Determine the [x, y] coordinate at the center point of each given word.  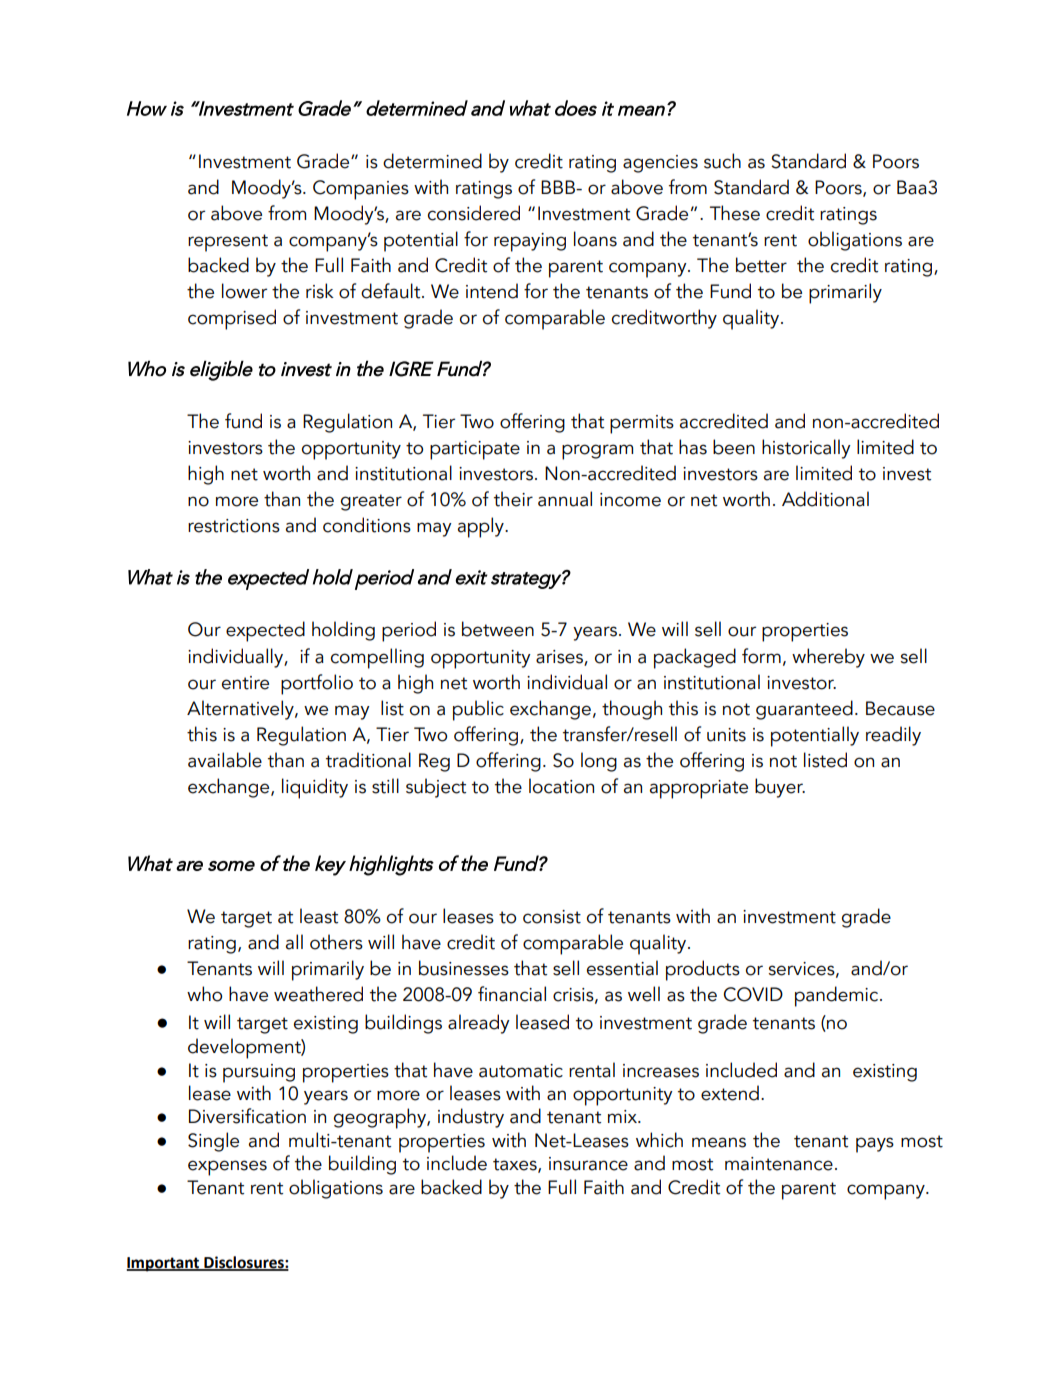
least [319, 916]
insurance [588, 1164]
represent [228, 243]
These [735, 213]
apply [482, 527]
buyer [780, 788]
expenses [227, 1168]
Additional [825, 499]
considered [474, 213]
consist [552, 917]
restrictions [234, 526]
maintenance [779, 1164]
